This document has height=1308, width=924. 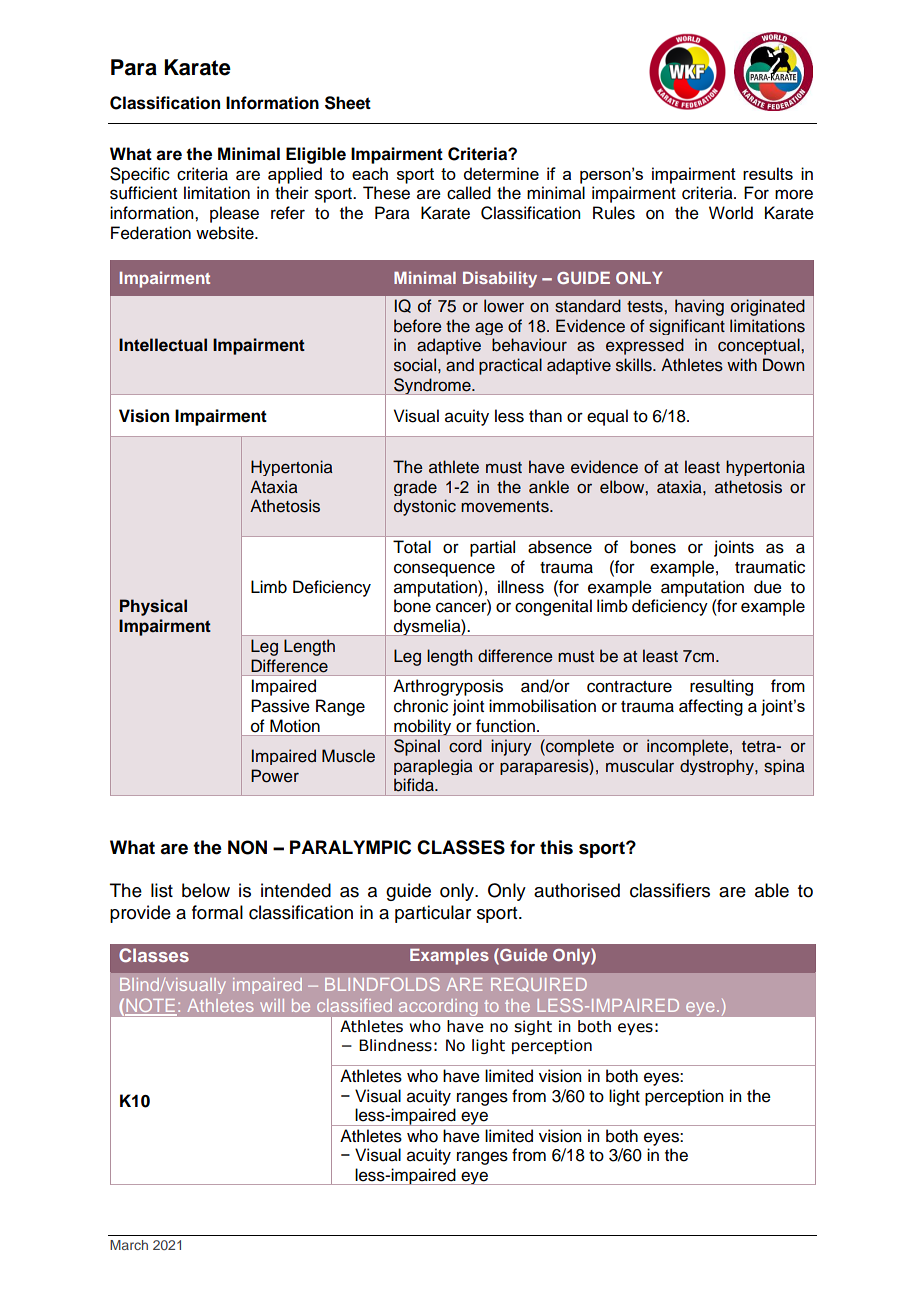 I want to click on determine, so click(x=501, y=173).
